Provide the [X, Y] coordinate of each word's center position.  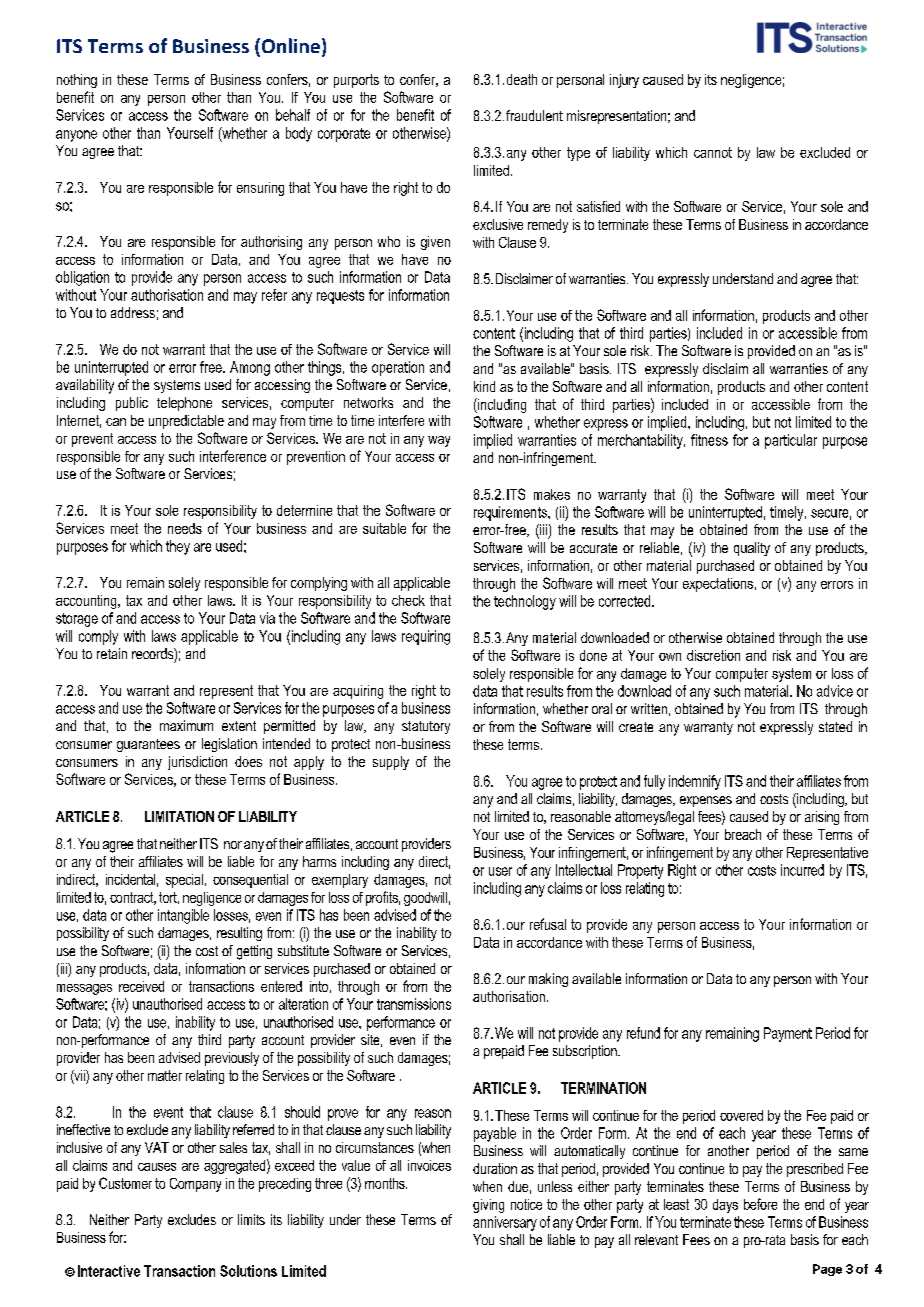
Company [195, 1185]
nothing [77, 81]
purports [356, 81]
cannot [713, 152]
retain [112, 653]
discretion [713, 655]
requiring [426, 637]
